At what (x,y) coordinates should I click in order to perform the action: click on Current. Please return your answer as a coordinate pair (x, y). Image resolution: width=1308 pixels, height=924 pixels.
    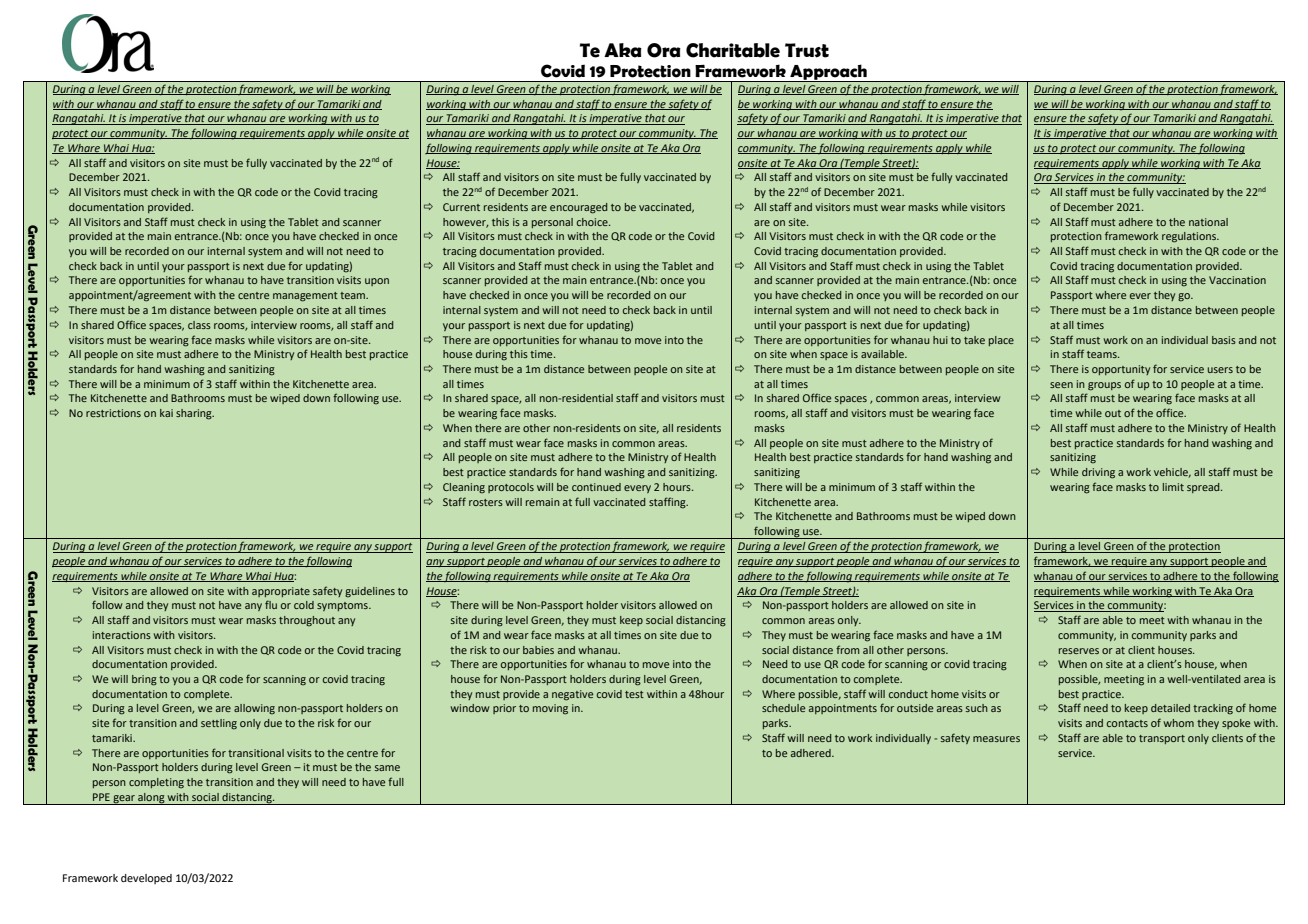
    Looking at the image, I should click on (461, 207).
